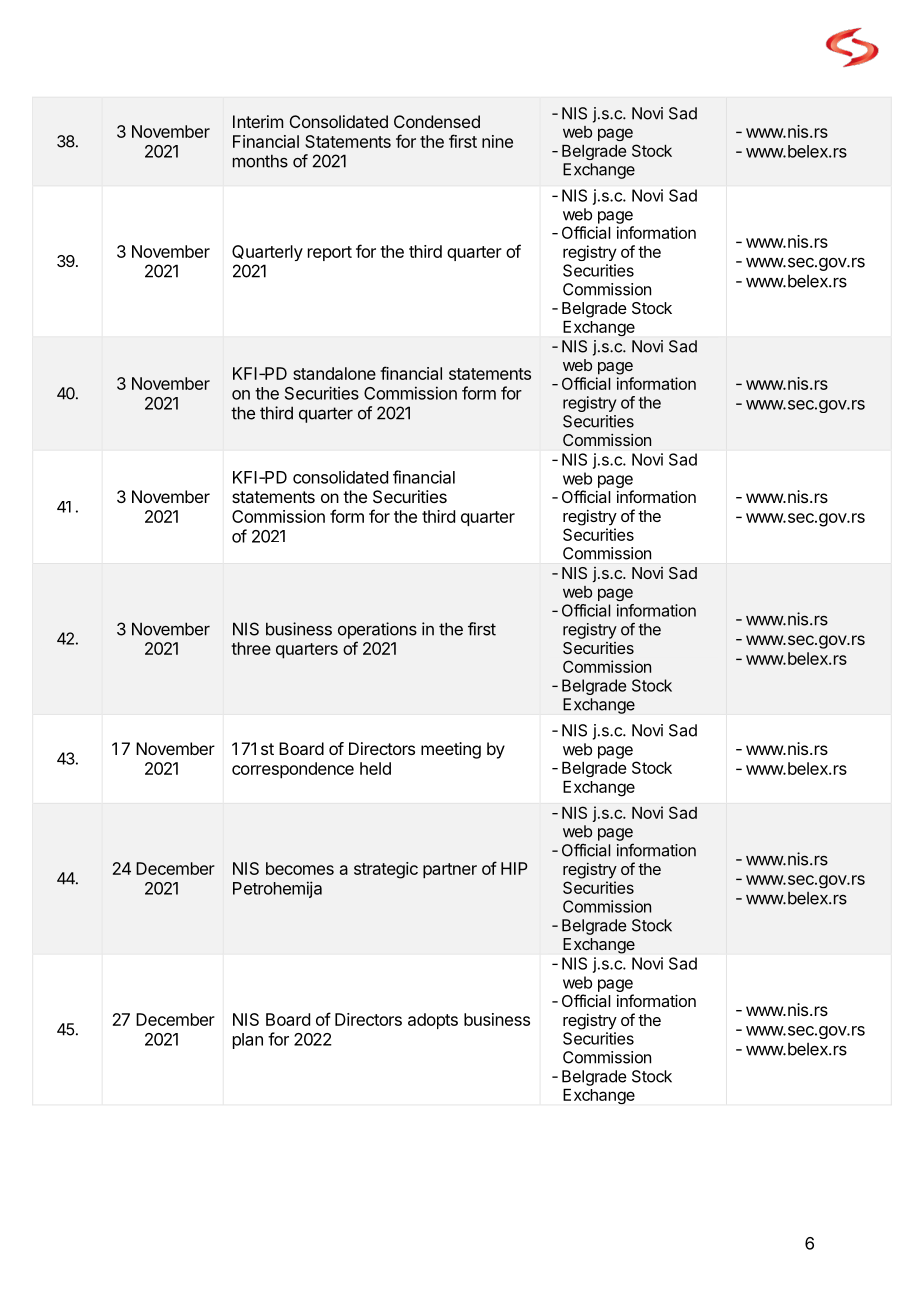 The height and width of the screenshot is (1308, 924). I want to click on correspondence, so click(293, 770).
